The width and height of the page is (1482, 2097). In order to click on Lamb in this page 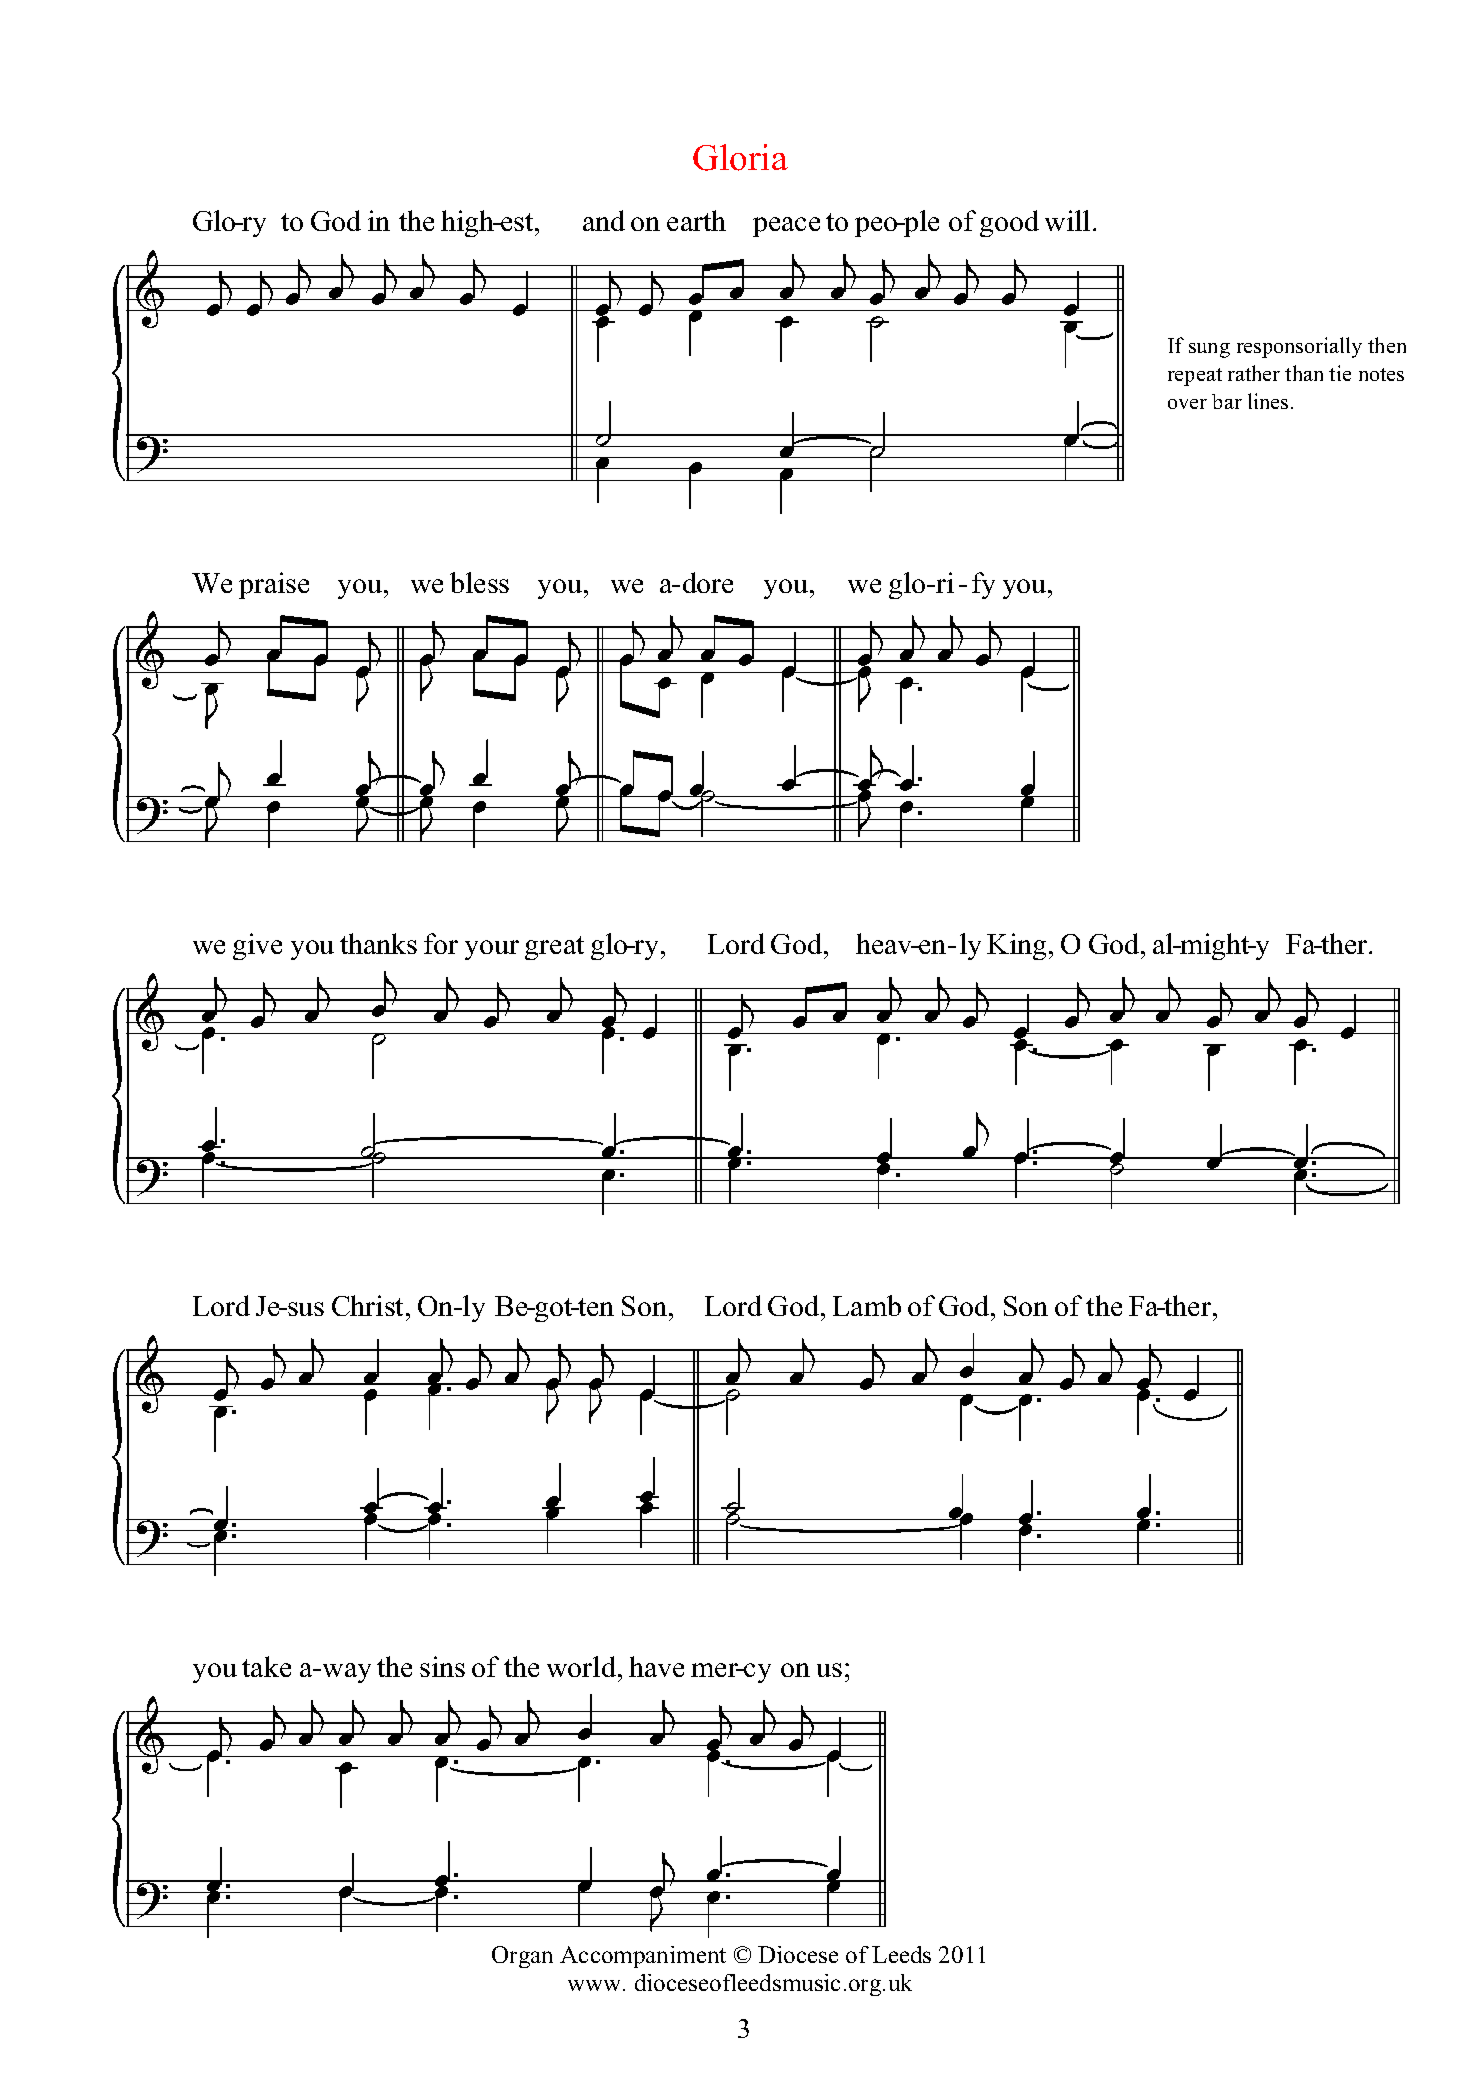, I will do `click(867, 1305)`.
